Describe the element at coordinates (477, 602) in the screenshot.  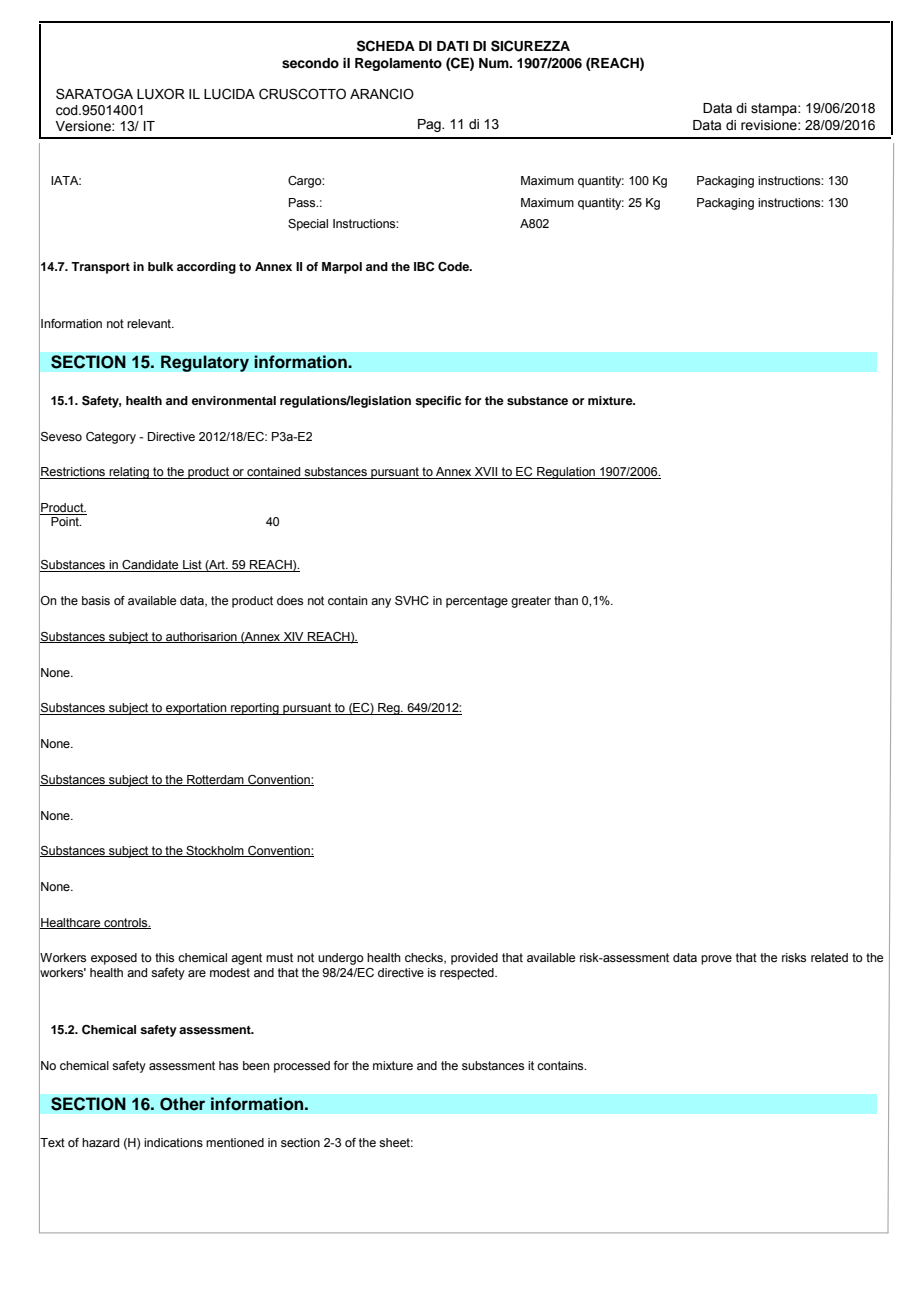
I see `percentage` at that location.
